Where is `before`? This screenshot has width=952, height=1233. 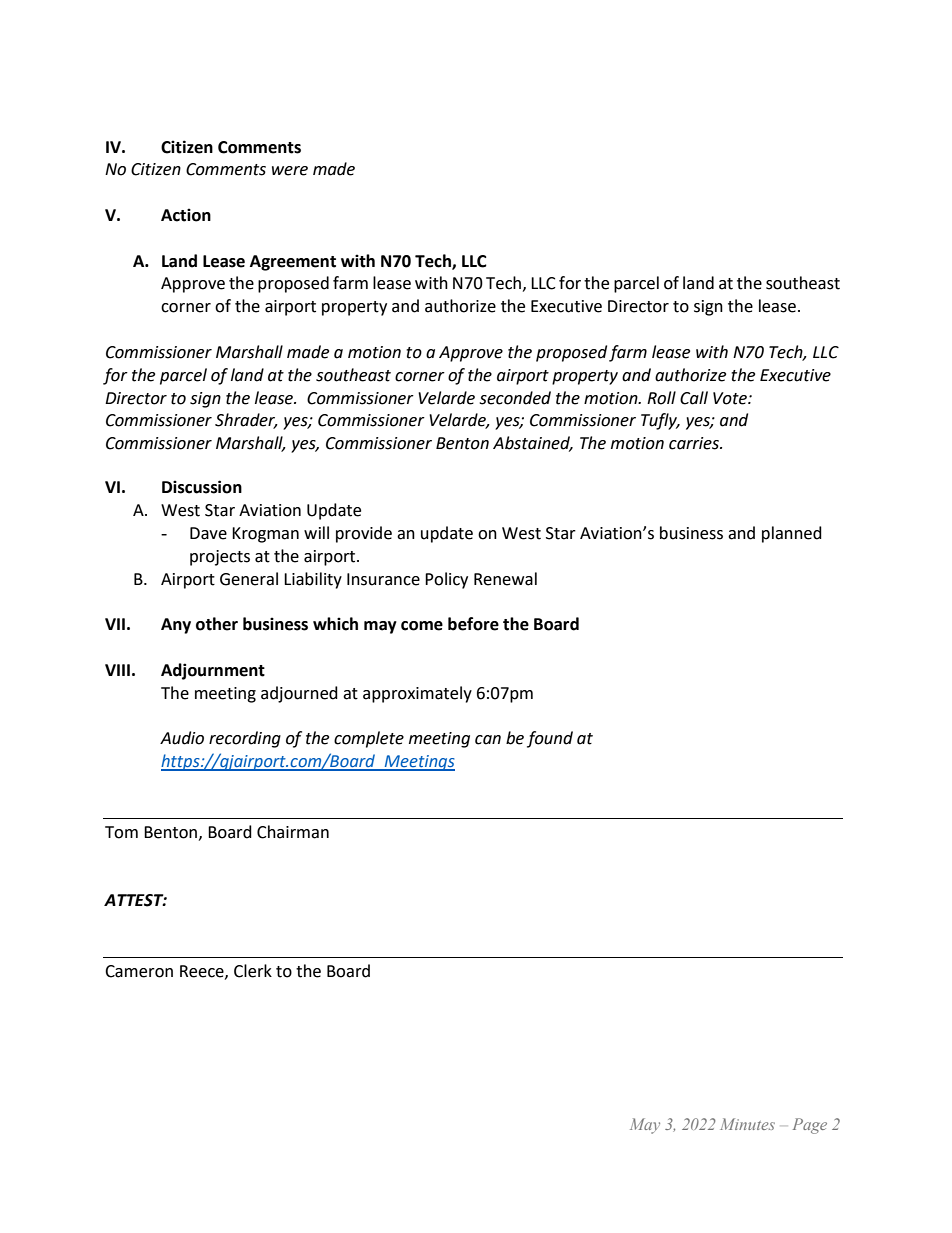
before is located at coordinates (473, 624).
